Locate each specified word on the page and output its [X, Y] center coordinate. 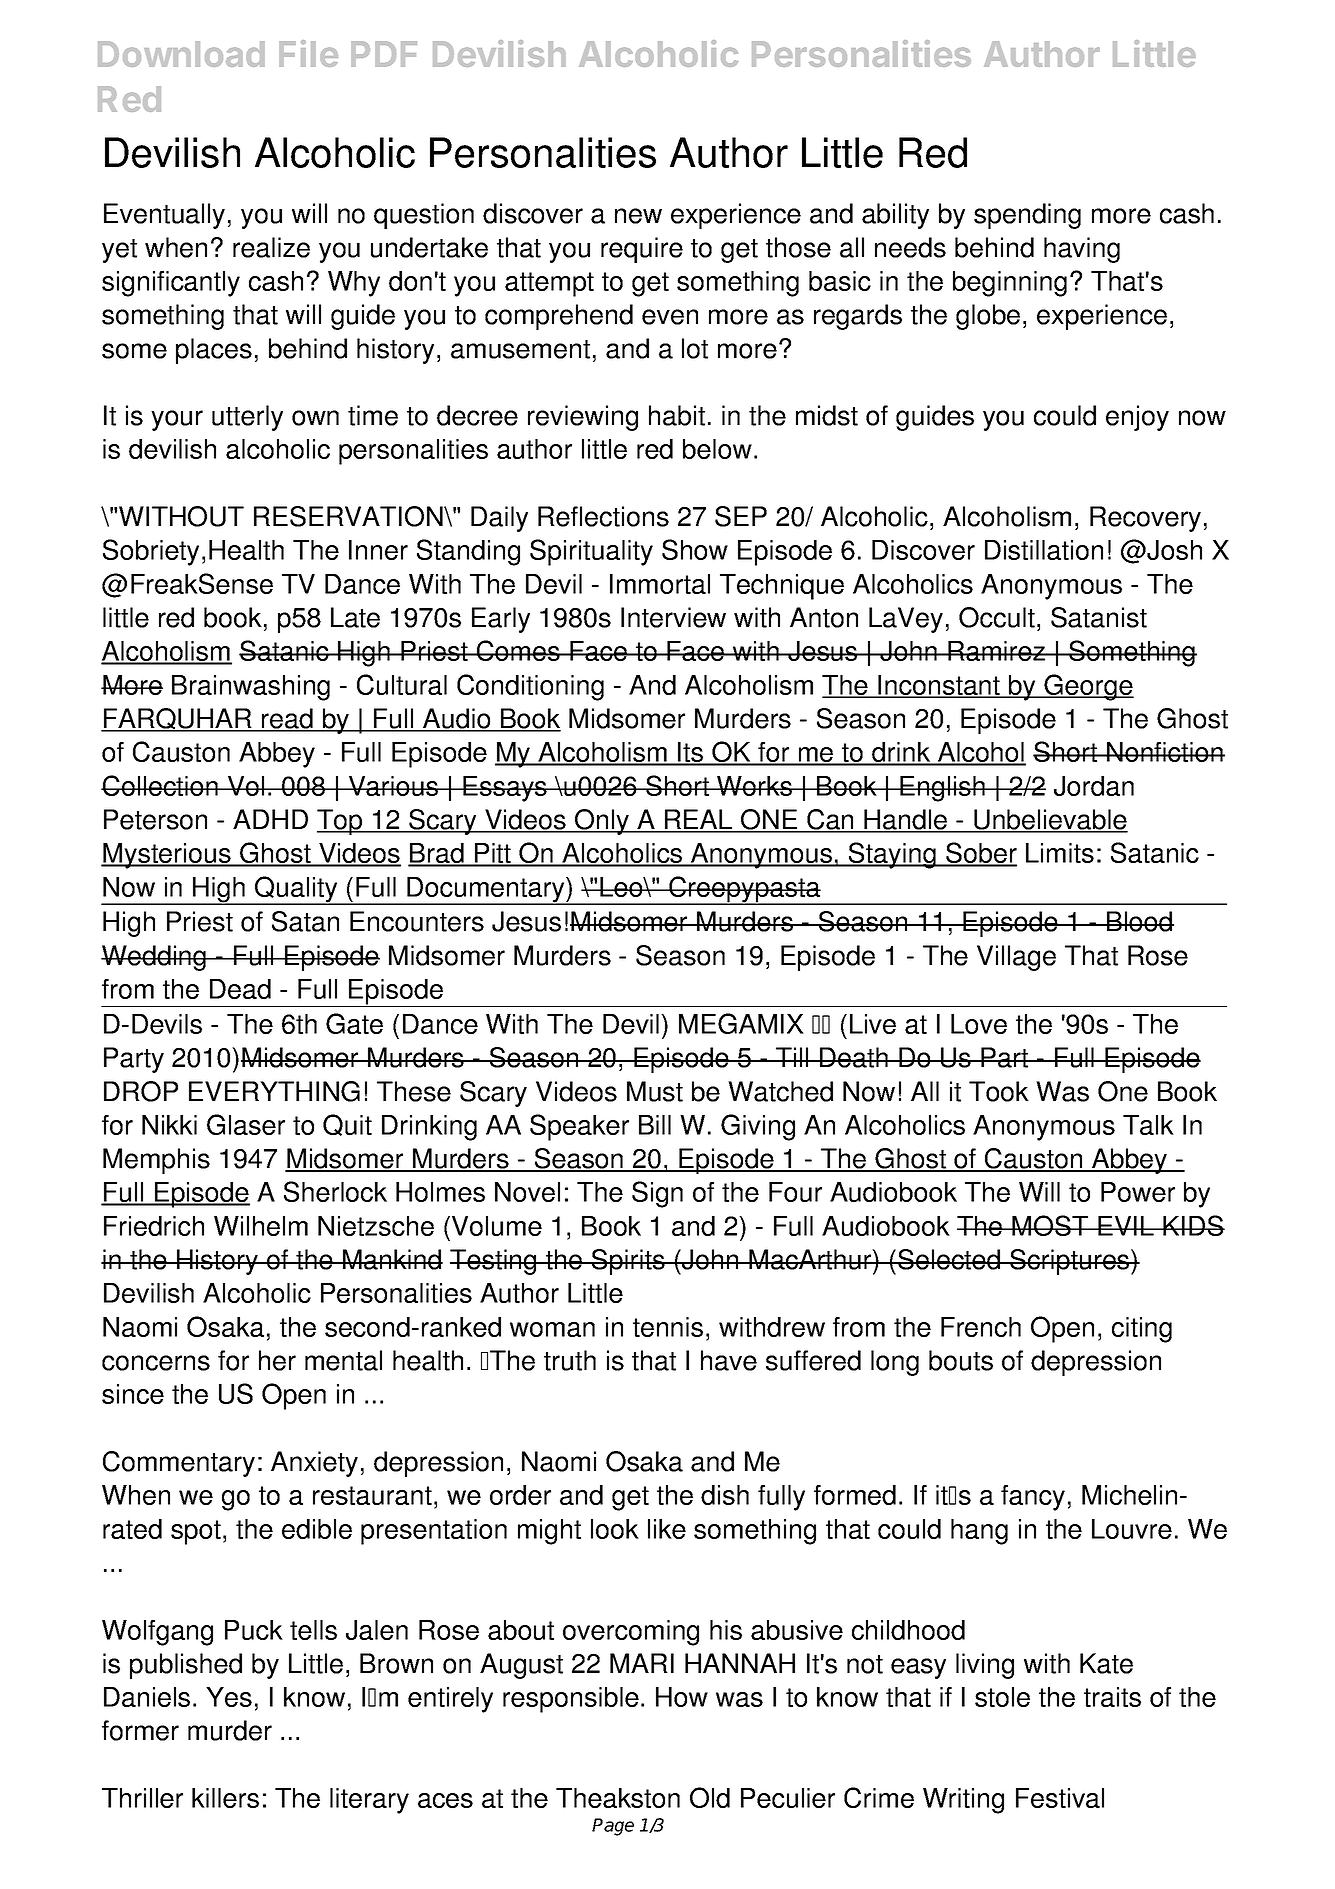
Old [710, 1797]
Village [1016, 958]
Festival [1060, 1798]
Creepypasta [744, 890]
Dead [240, 989]
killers [225, 1798]
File [308, 53]
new [638, 216]
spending [1027, 216]
